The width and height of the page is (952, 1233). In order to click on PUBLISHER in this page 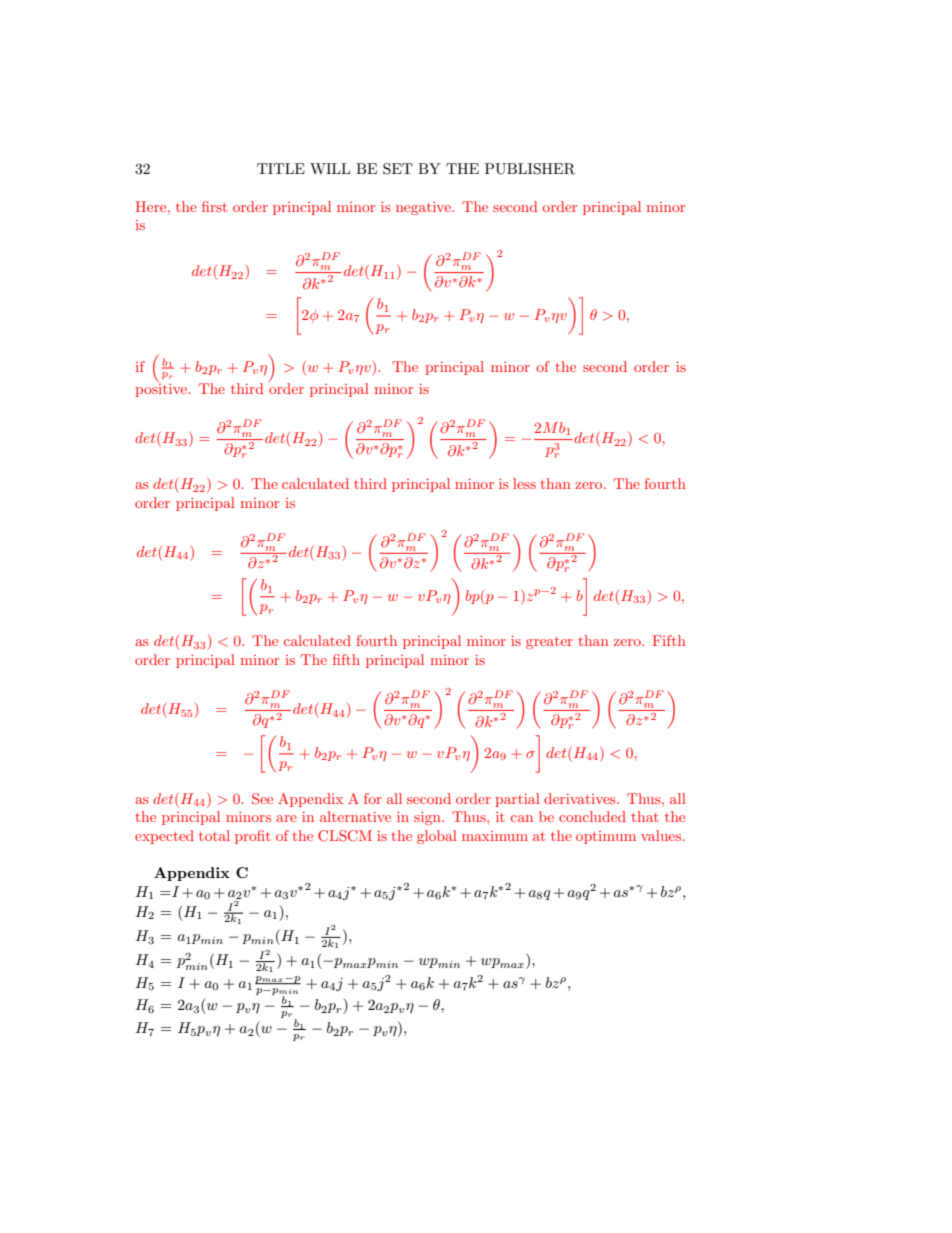, I will do `click(530, 169)`.
